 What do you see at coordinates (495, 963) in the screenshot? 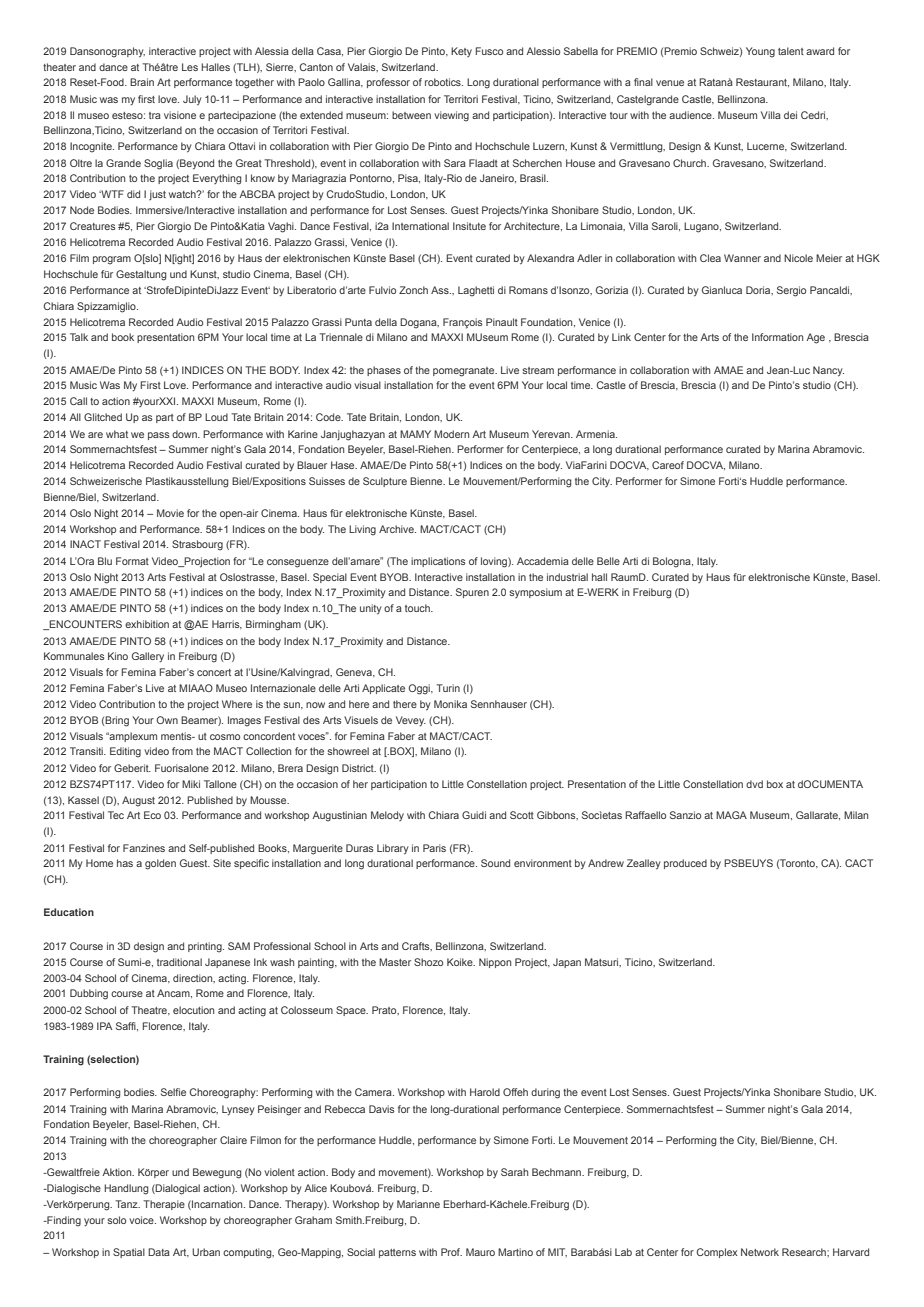
I see `Nippon` at bounding box center [495, 963].
